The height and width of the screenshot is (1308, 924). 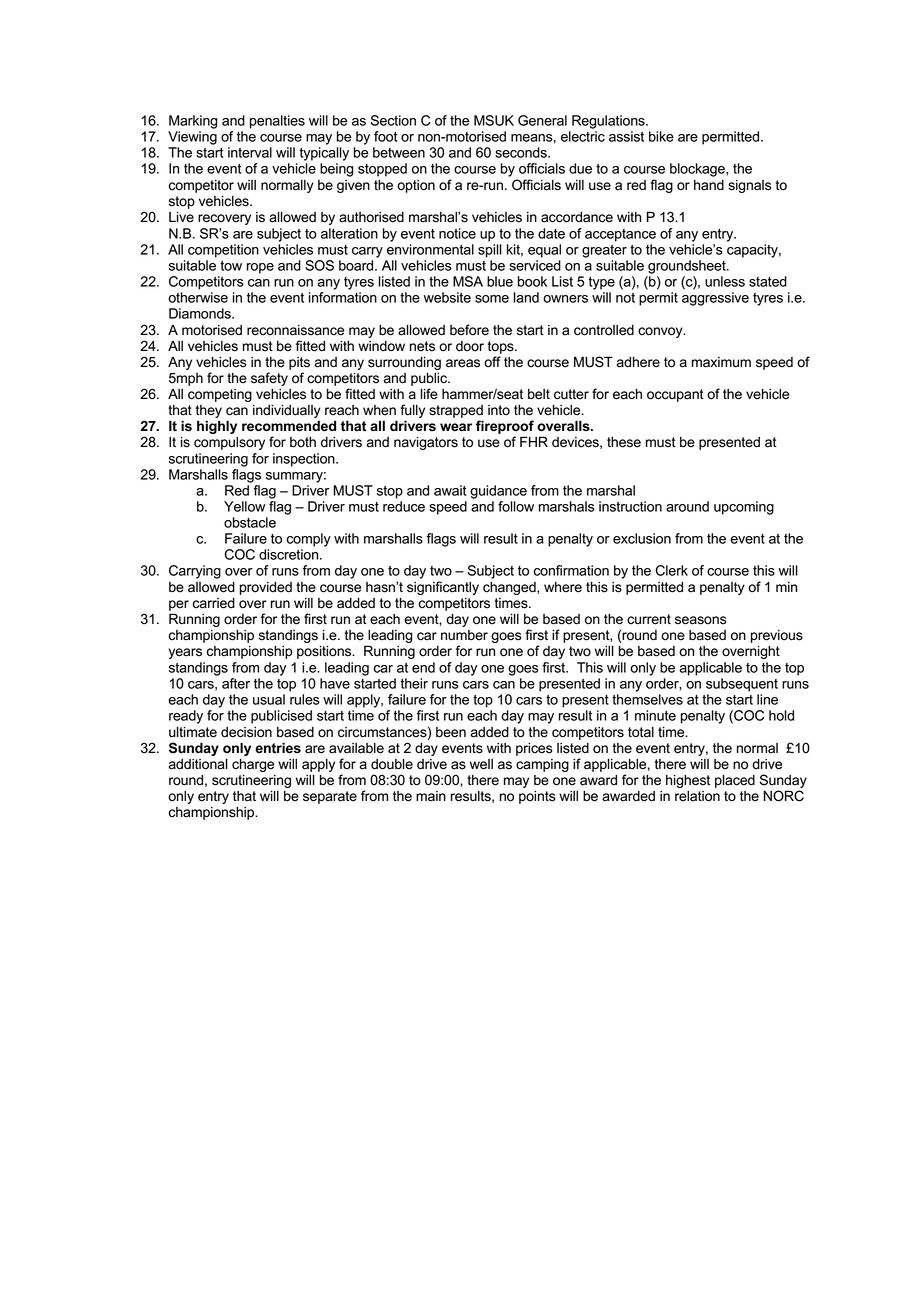 What do you see at coordinates (498, 492) in the screenshot?
I see `guidance` at bounding box center [498, 492].
